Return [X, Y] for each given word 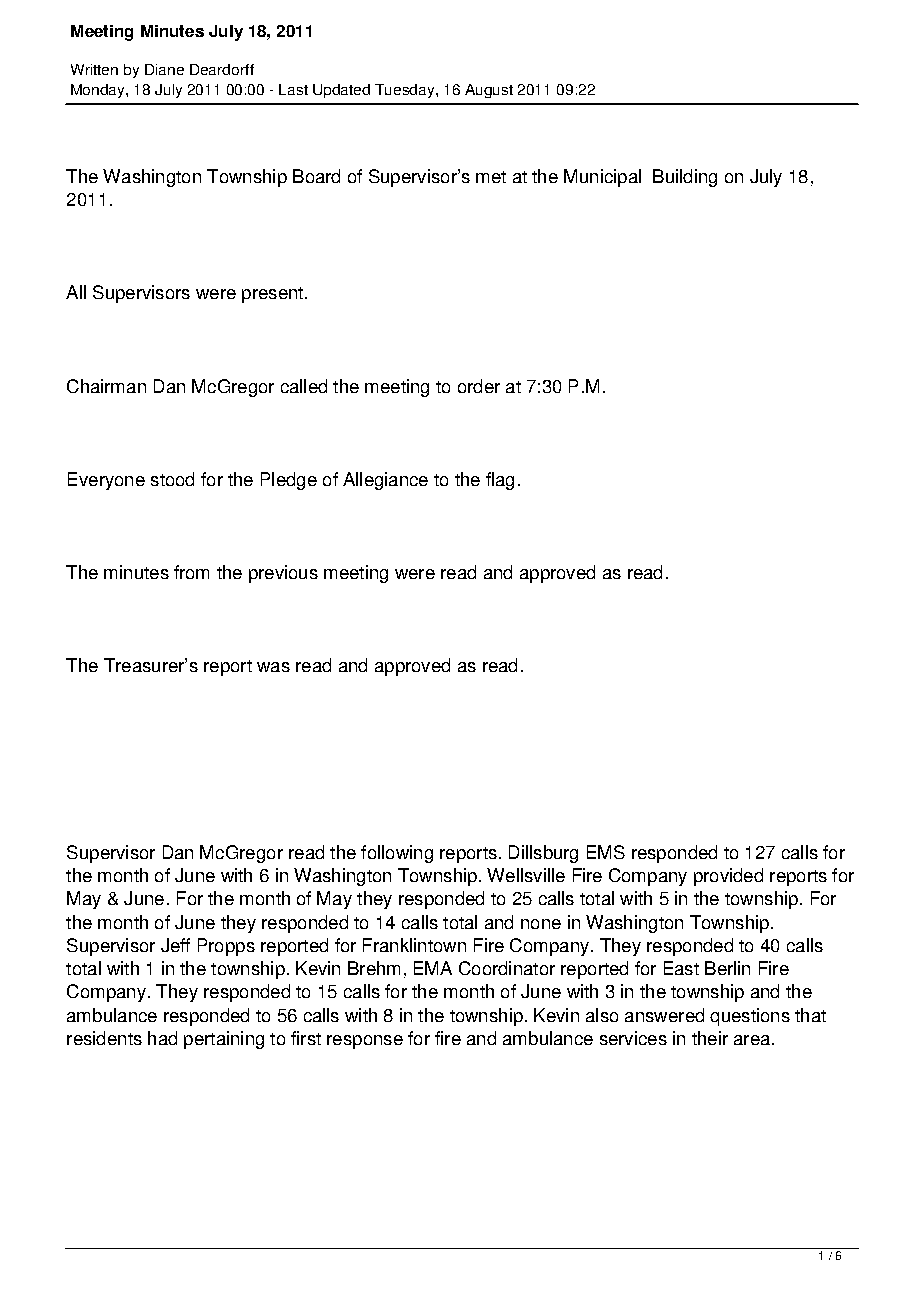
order [479, 386]
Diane [164, 69]
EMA [433, 968]
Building [685, 178]
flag [500, 481]
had [162, 1038]
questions [750, 1017]
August [489, 91]
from [191, 572]
